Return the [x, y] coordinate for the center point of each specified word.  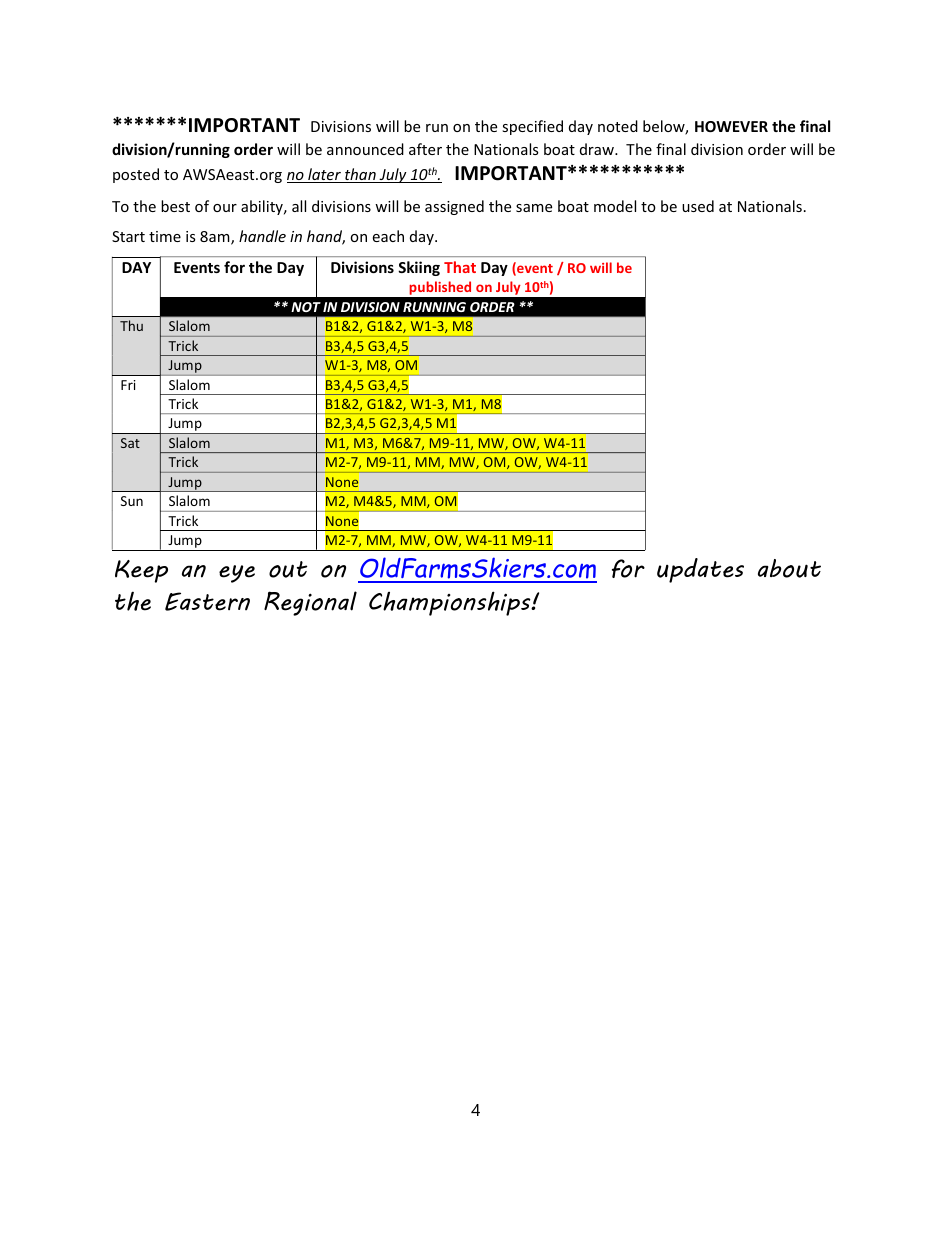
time [165, 236]
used [698, 206]
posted [136, 175]
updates [700, 570]
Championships [451, 603]
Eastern [207, 601]
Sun [132, 501]
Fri [128, 385]
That [460, 267]
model [615, 206]
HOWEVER [731, 126]
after [425, 149]
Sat [130, 443]
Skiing [419, 268]
